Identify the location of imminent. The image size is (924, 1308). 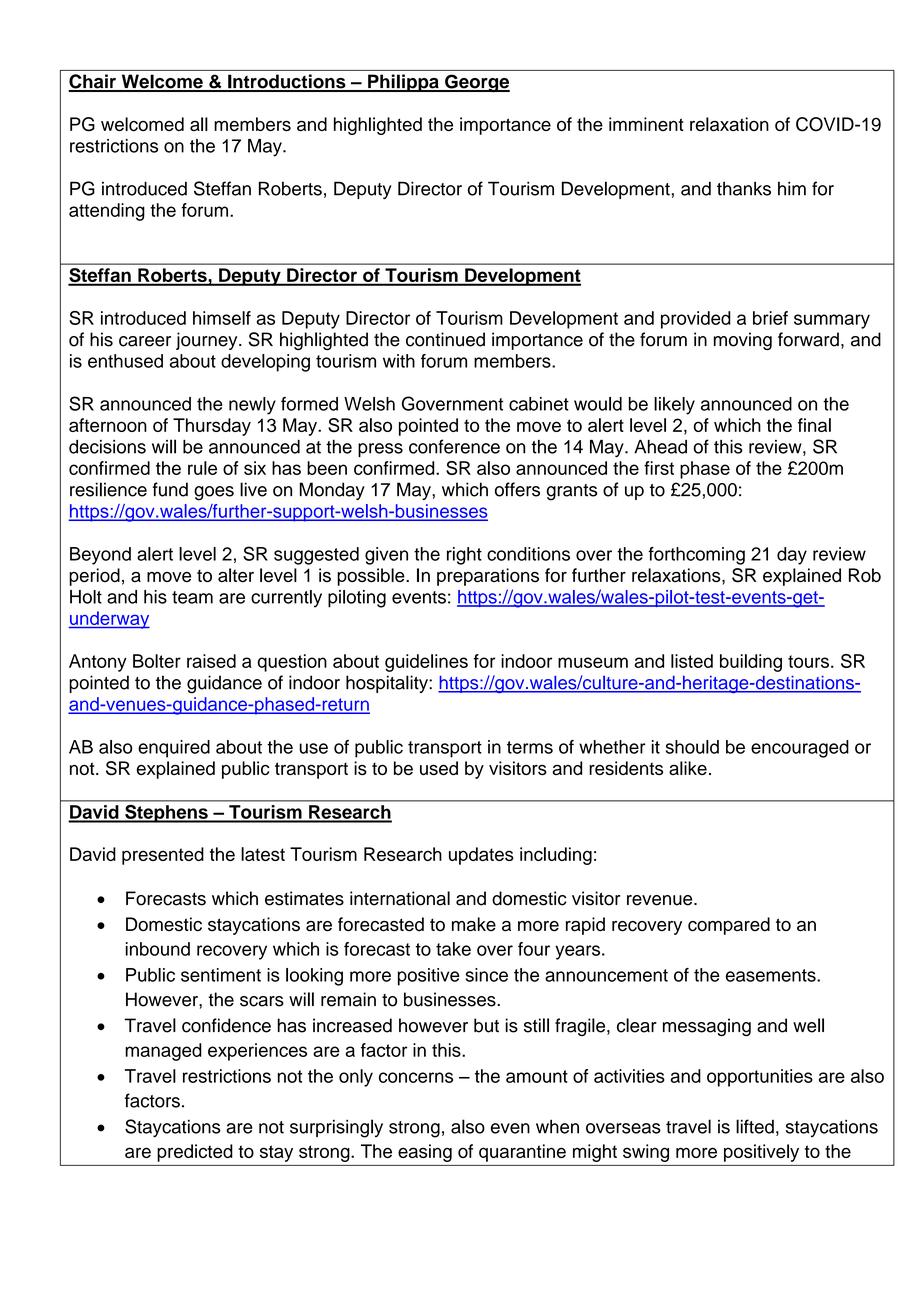
(646, 124).
